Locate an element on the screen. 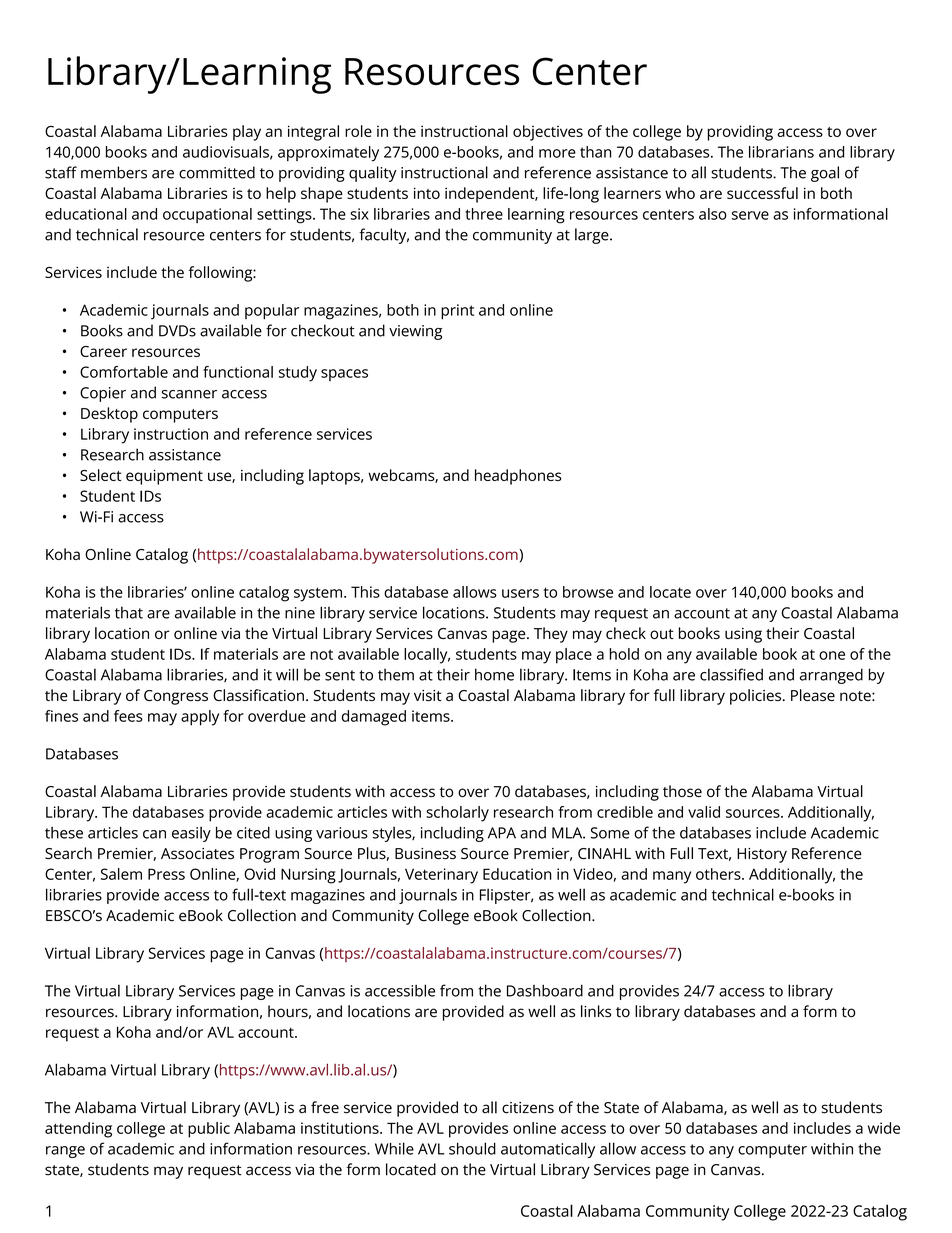 The height and width of the screenshot is (1233, 952). Press is located at coordinates (166, 874).
